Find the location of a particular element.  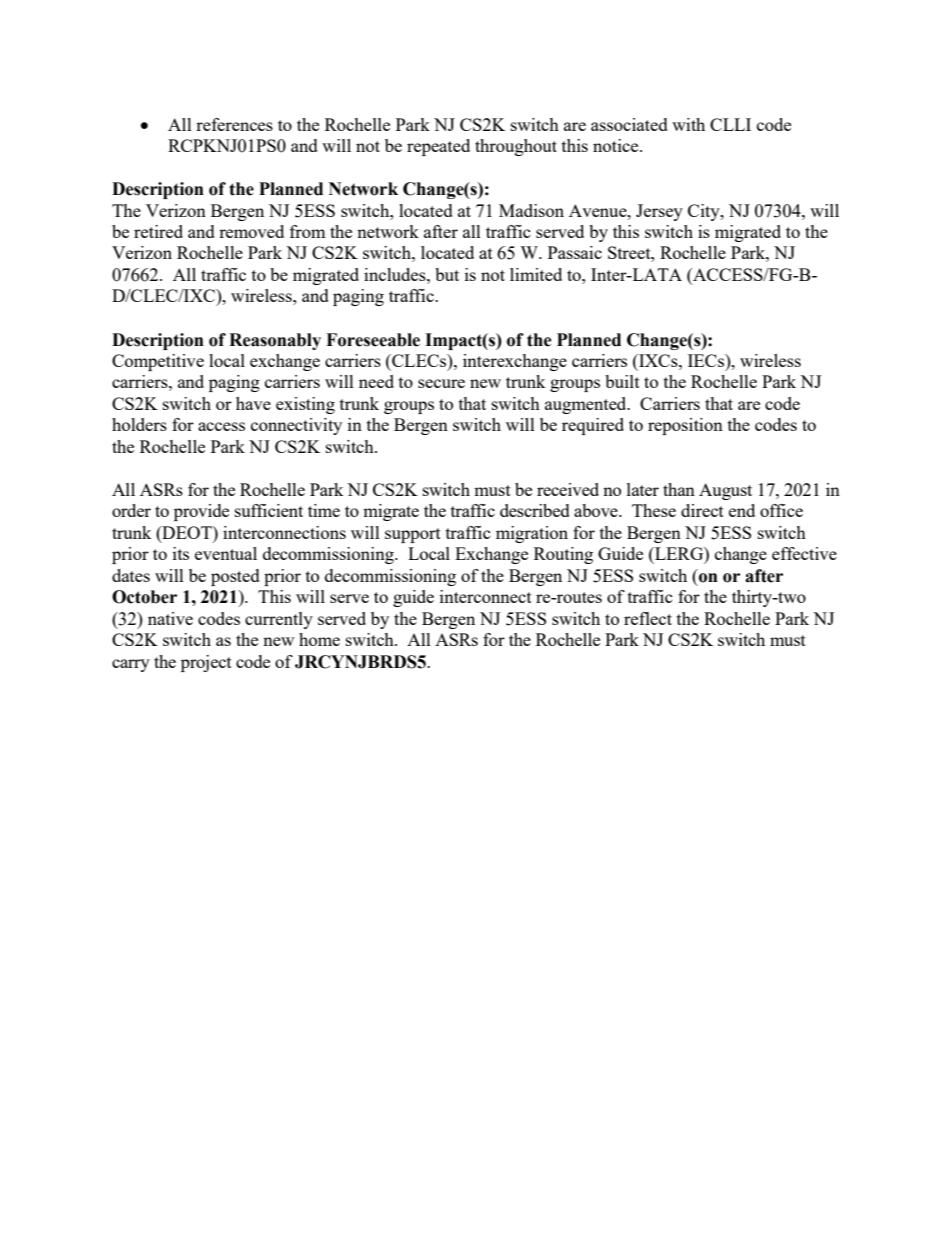

support is located at coordinates (413, 535).
